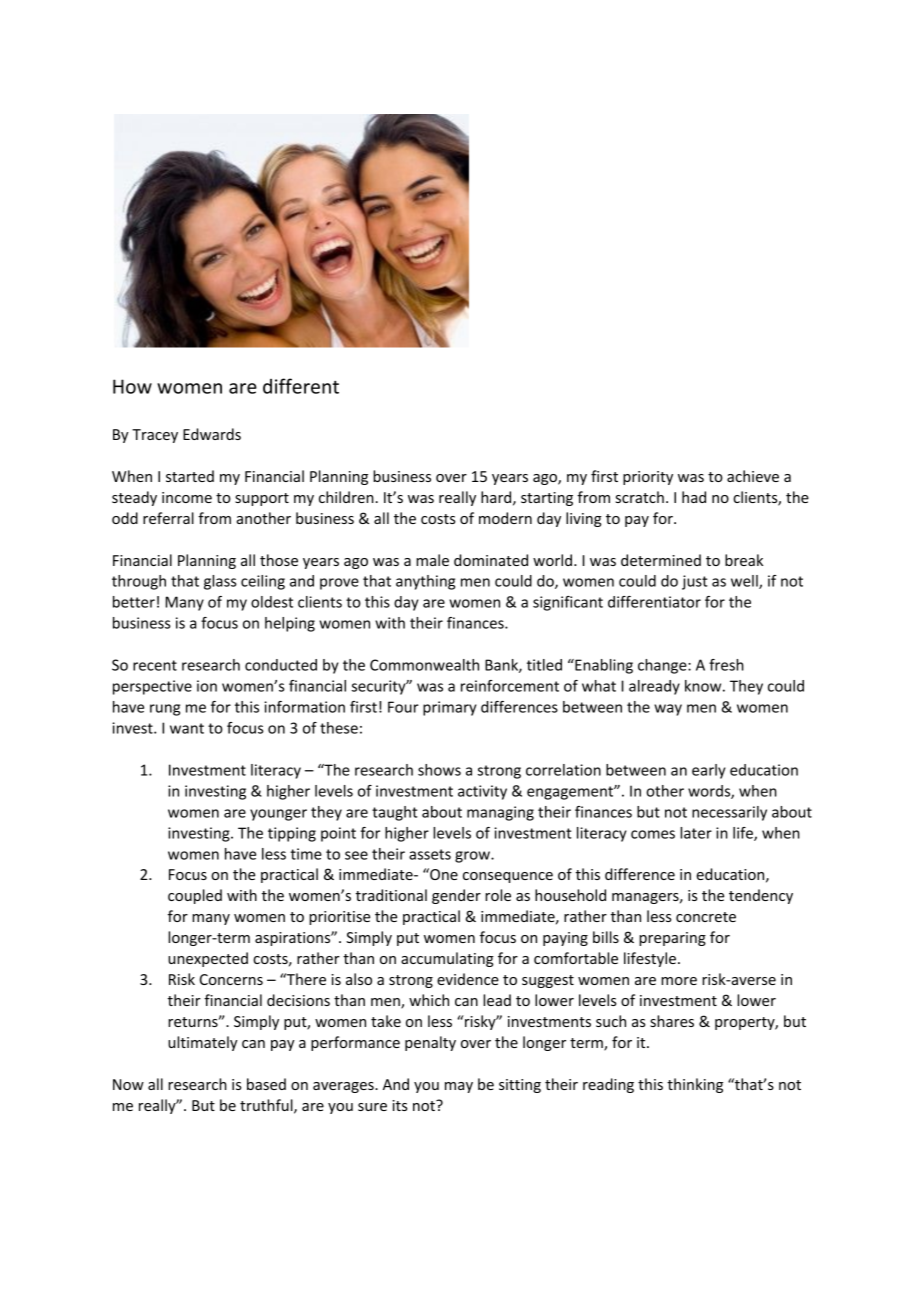 The image size is (924, 1308). I want to click on based, so click(266, 1084).
